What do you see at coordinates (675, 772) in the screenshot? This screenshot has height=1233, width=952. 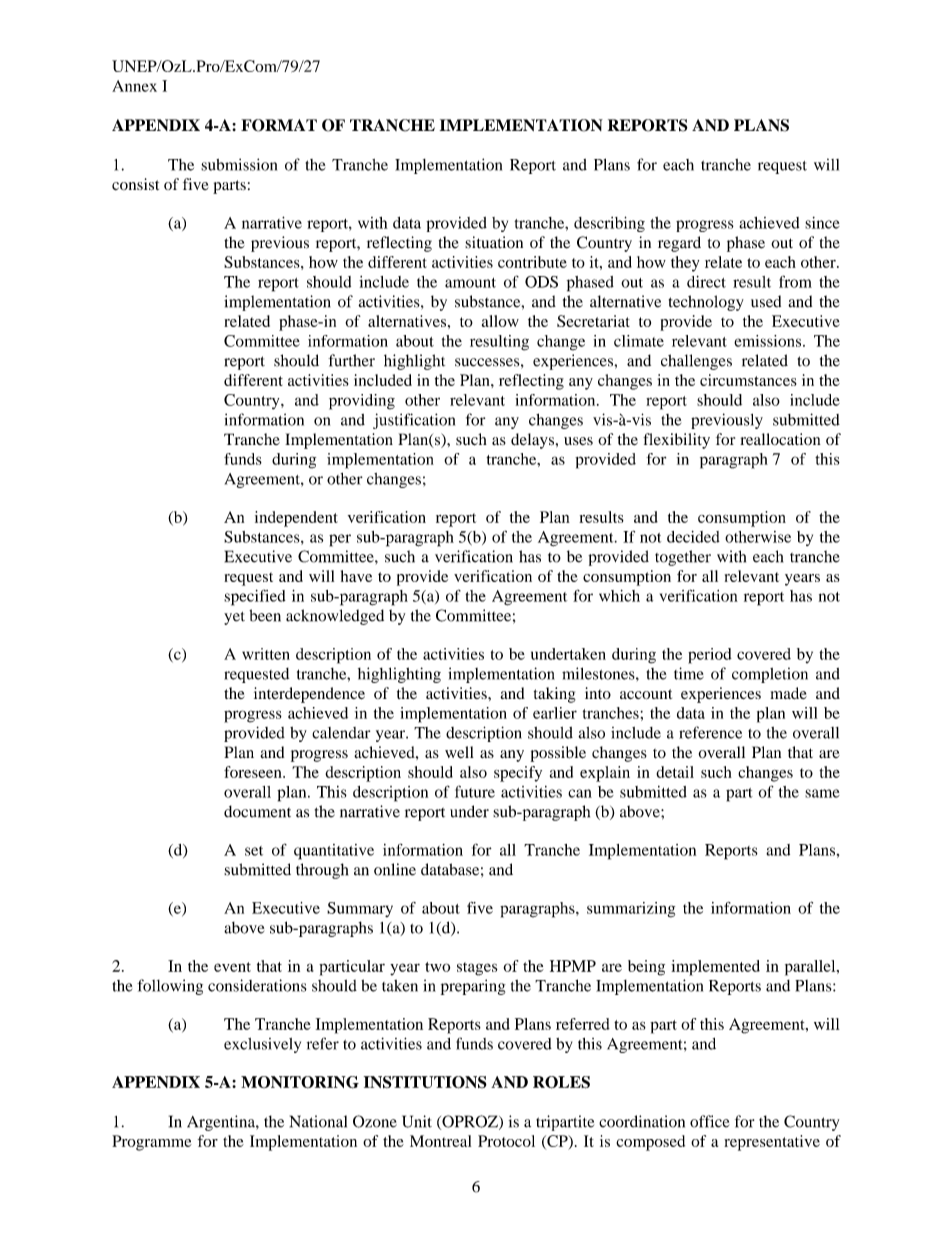 I see `detail` at bounding box center [675, 772].
